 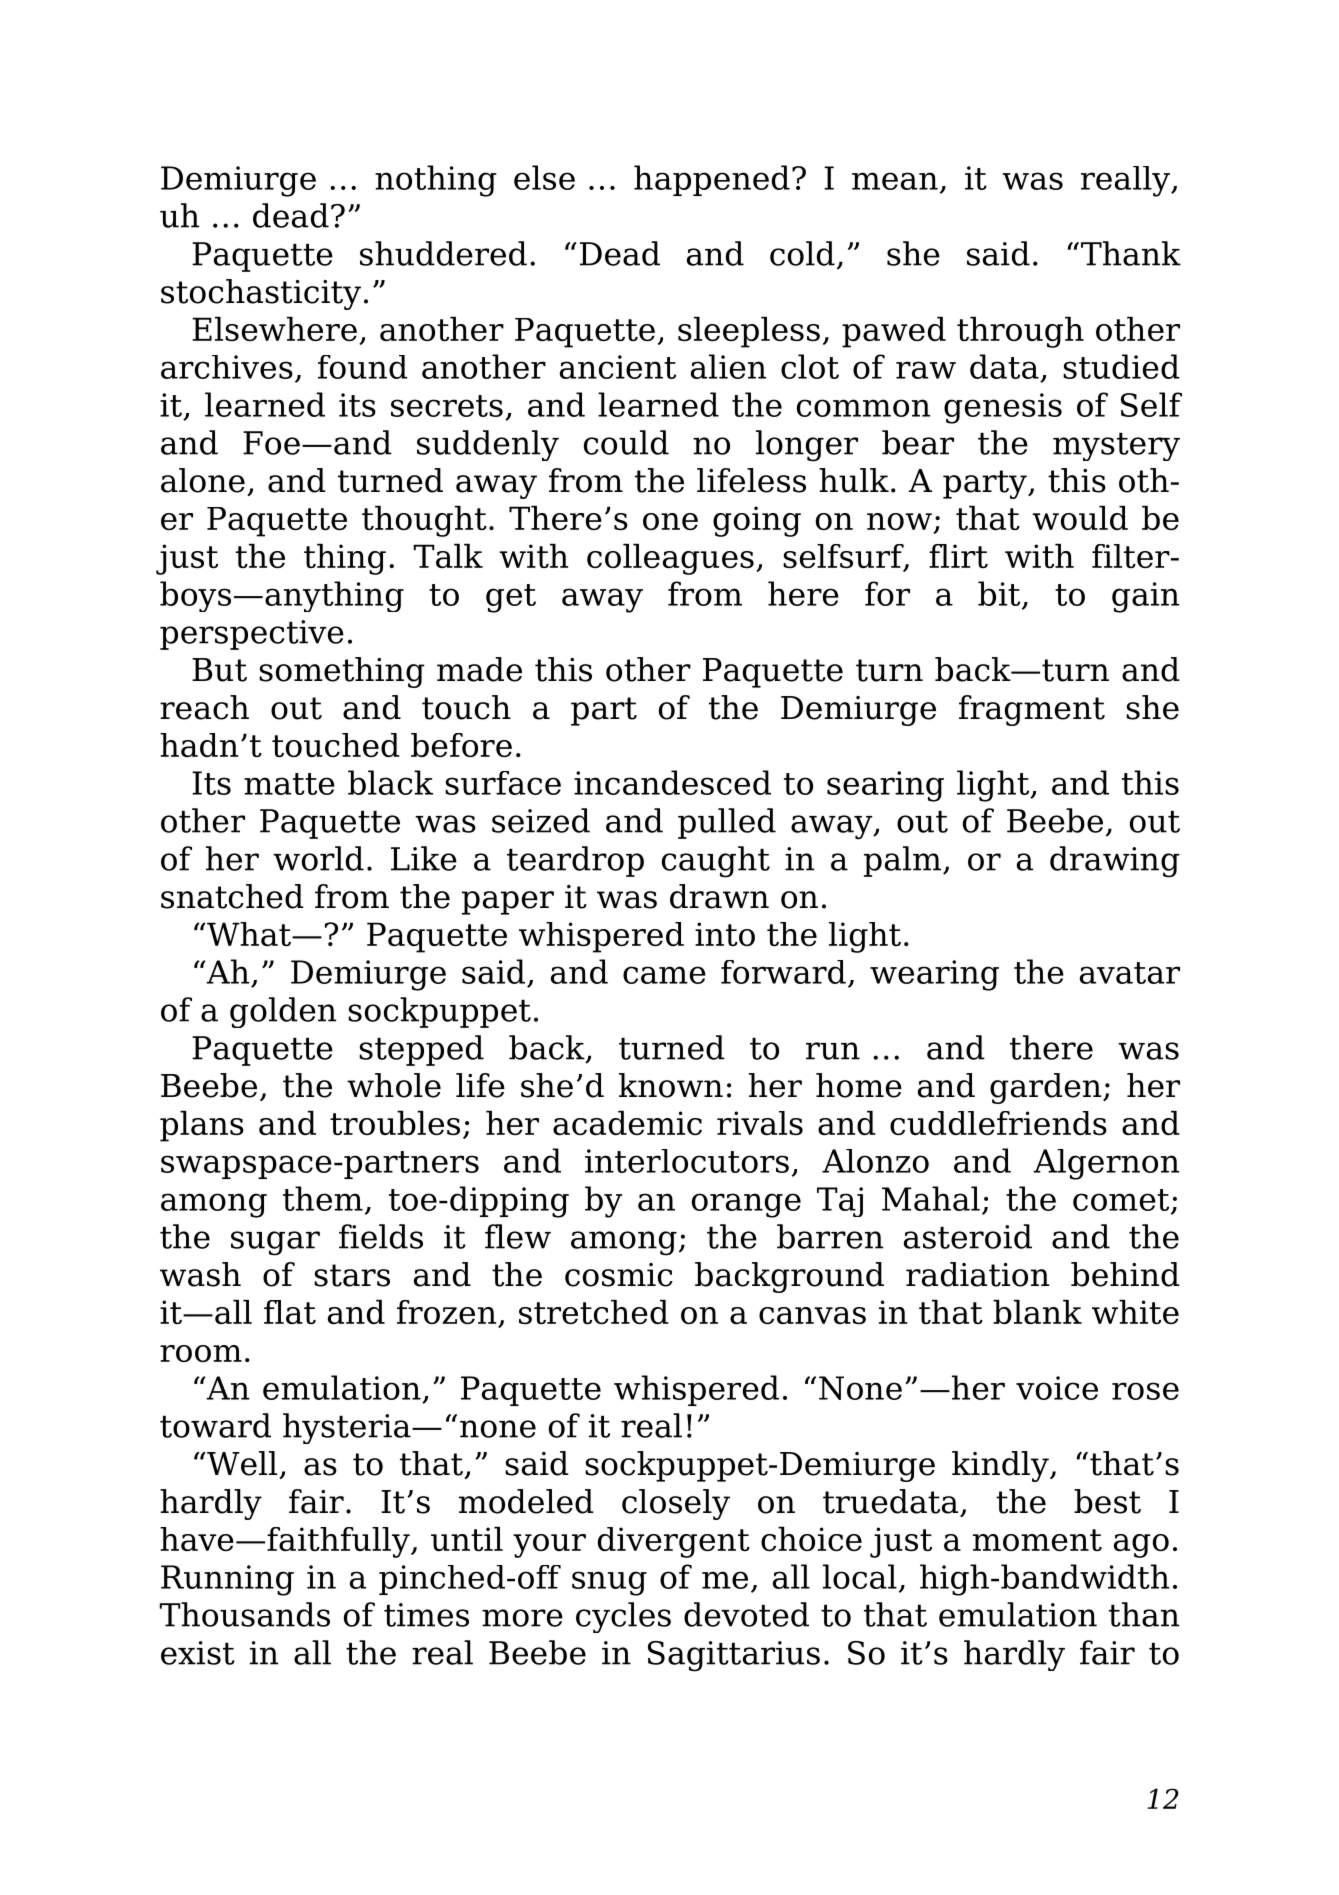 I want to click on cycles, so click(x=623, y=1617).
